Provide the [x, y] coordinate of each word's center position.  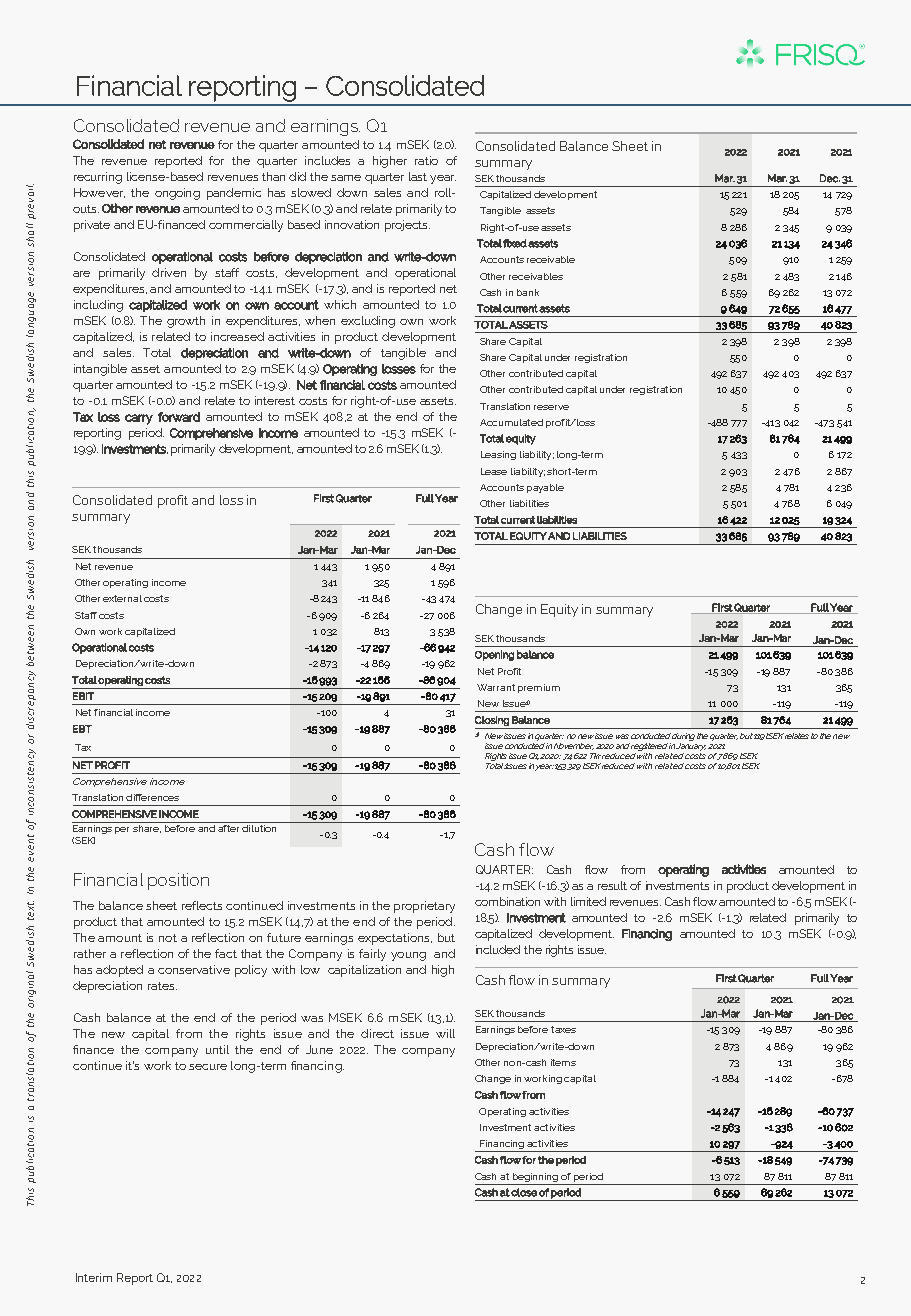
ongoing [177, 194]
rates [162, 986]
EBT [82, 729]
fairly [372, 955]
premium [539, 688]
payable [545, 488]
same [346, 178]
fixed [515, 243]
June [319, 1049]
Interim [94, 1277]
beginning [535, 1177]
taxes [563, 1029]
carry [139, 419]
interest [275, 400]
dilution [260, 827]
